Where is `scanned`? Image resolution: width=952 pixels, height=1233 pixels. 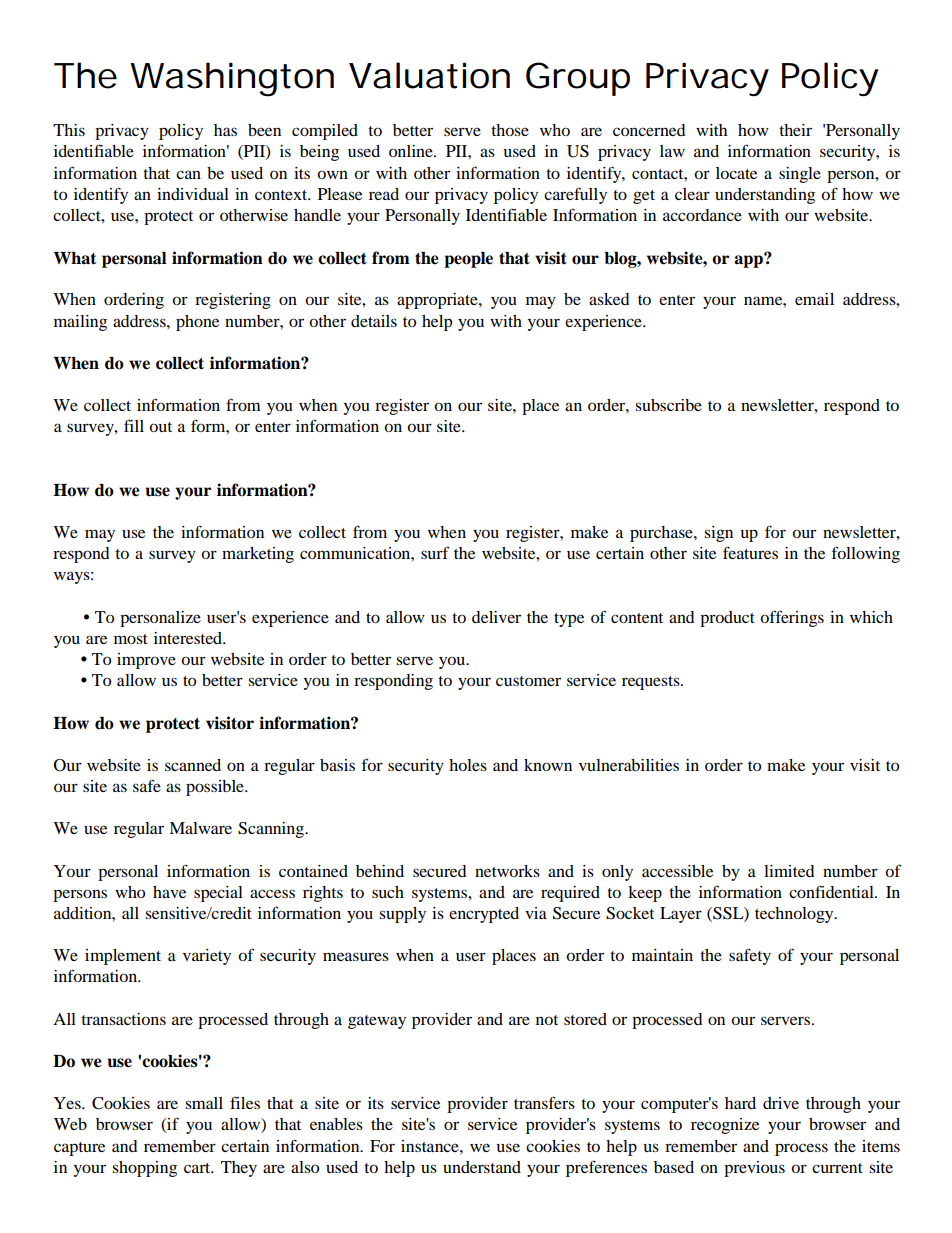 scanned is located at coordinates (193, 765).
